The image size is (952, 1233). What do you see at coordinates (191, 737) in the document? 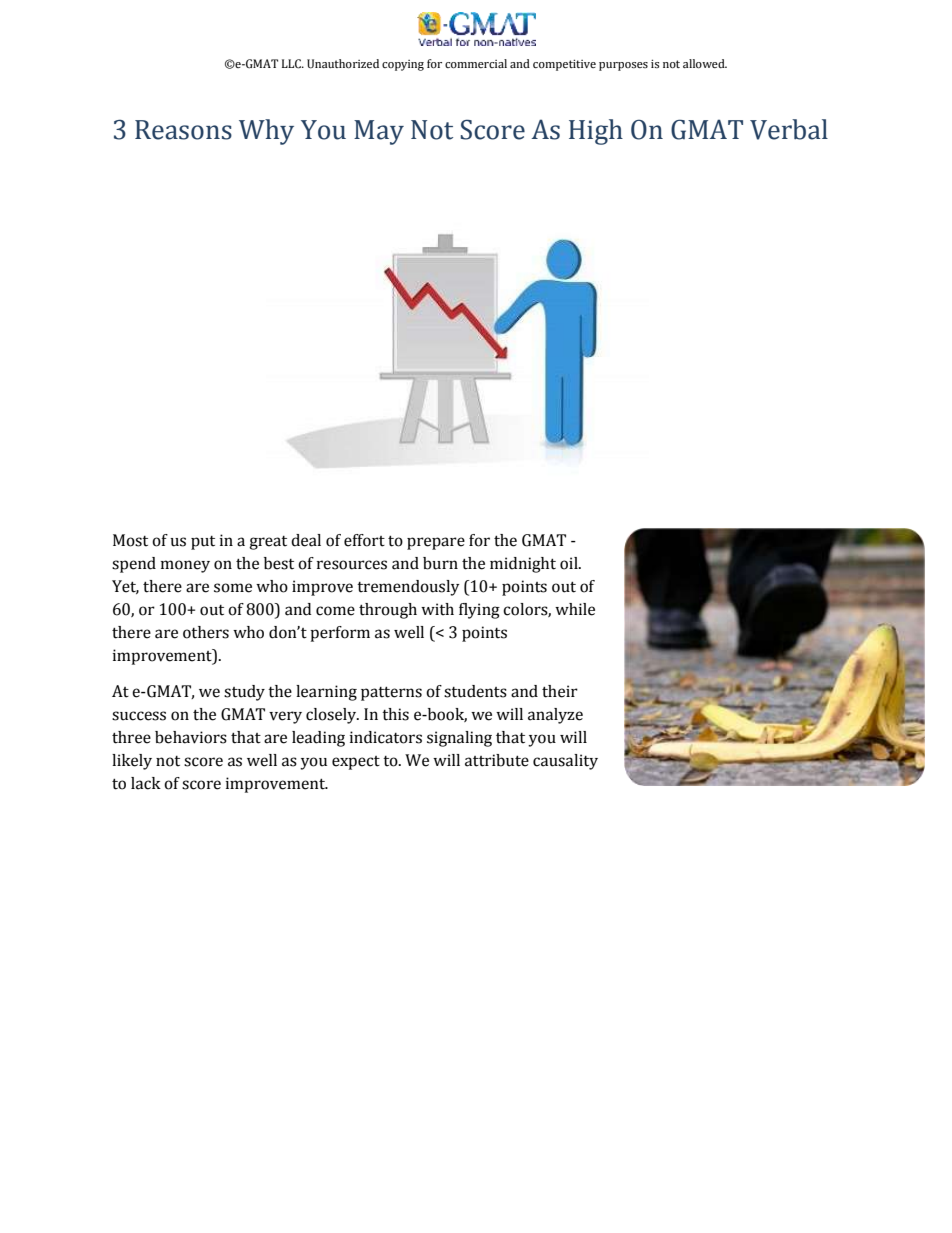
I see `behaviors` at bounding box center [191, 737].
